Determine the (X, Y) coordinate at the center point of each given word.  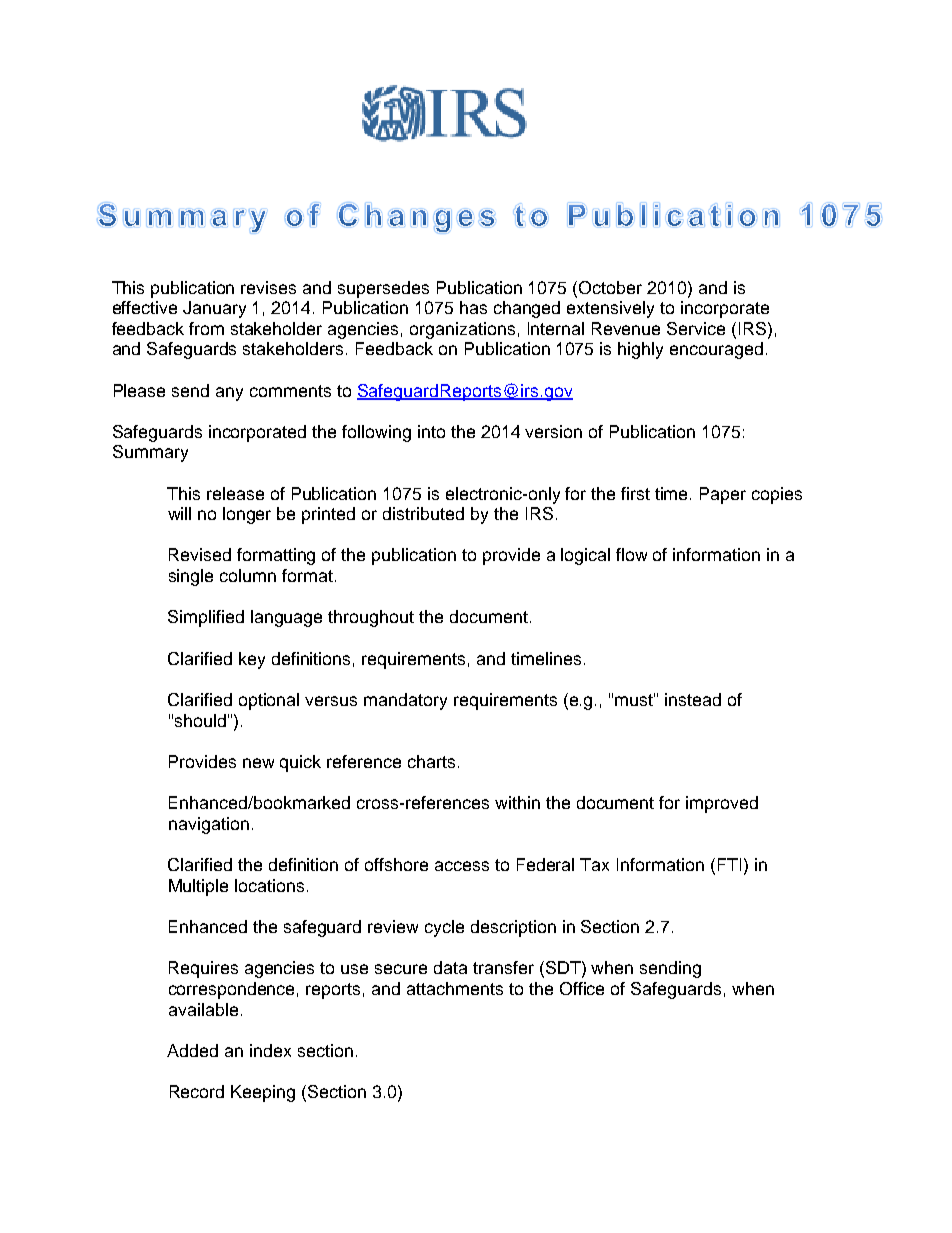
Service (696, 328)
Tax (594, 864)
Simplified (206, 618)
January (214, 309)
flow (631, 554)
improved (722, 804)
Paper (723, 495)
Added (192, 1050)
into (431, 431)
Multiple (198, 887)
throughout (371, 618)
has (473, 307)
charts (431, 761)
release (235, 493)
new (258, 763)
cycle (444, 928)
